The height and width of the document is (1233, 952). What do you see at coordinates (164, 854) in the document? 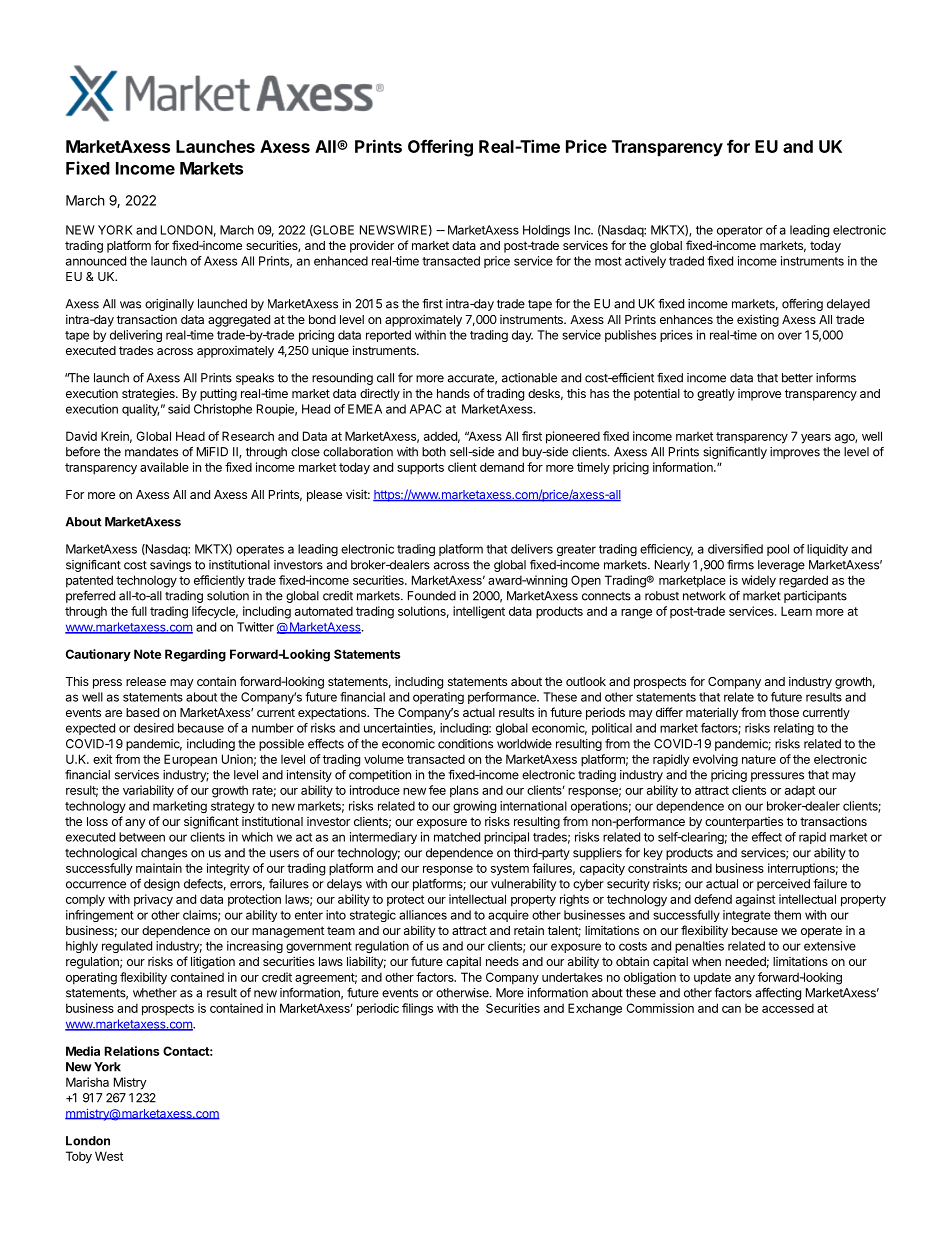
I see `changes` at bounding box center [164, 854].
